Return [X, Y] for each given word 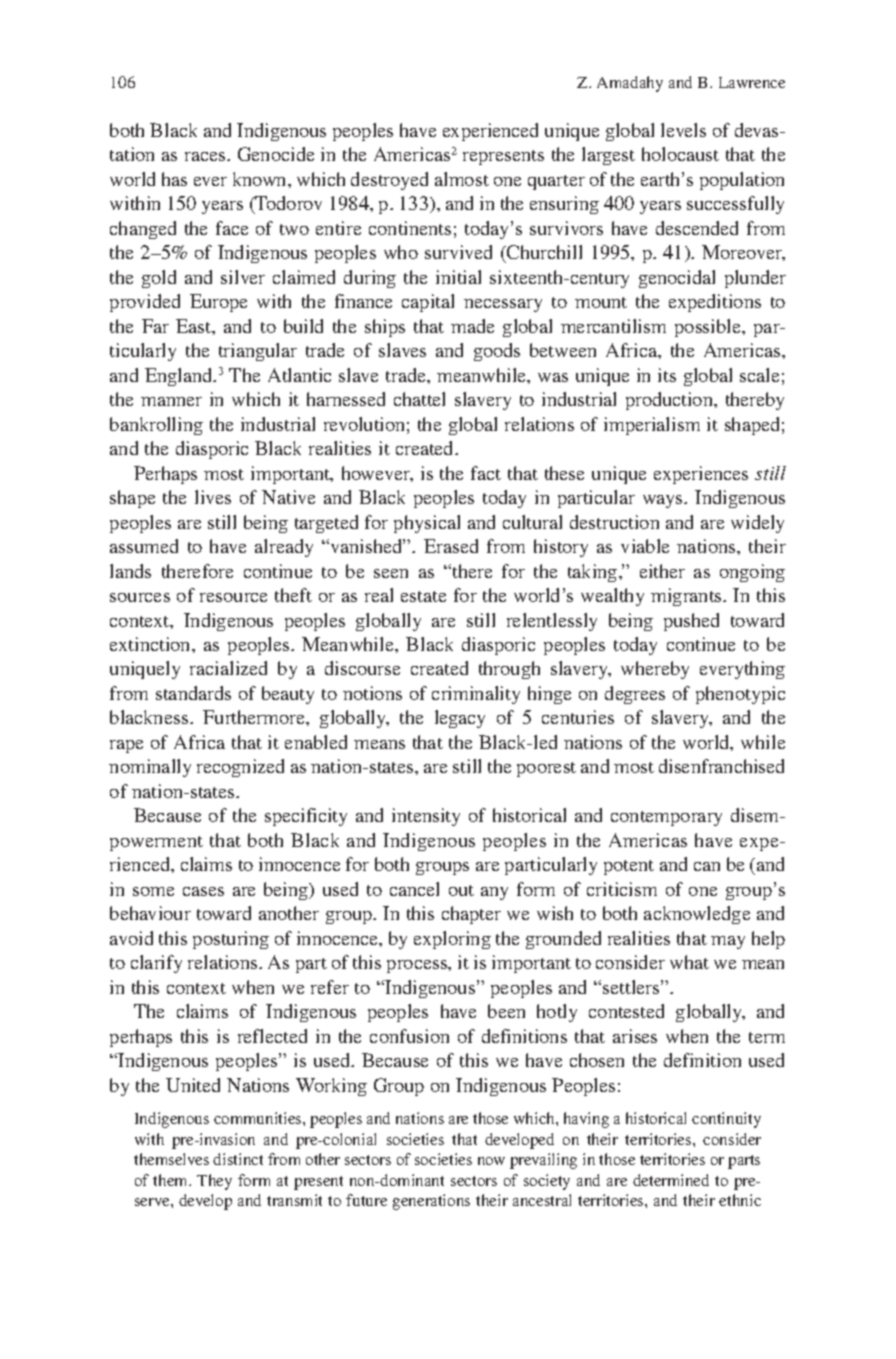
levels [683, 130]
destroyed [389, 181]
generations [431, 1202]
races [206, 156]
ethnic [740, 1200]
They [214, 1182]
